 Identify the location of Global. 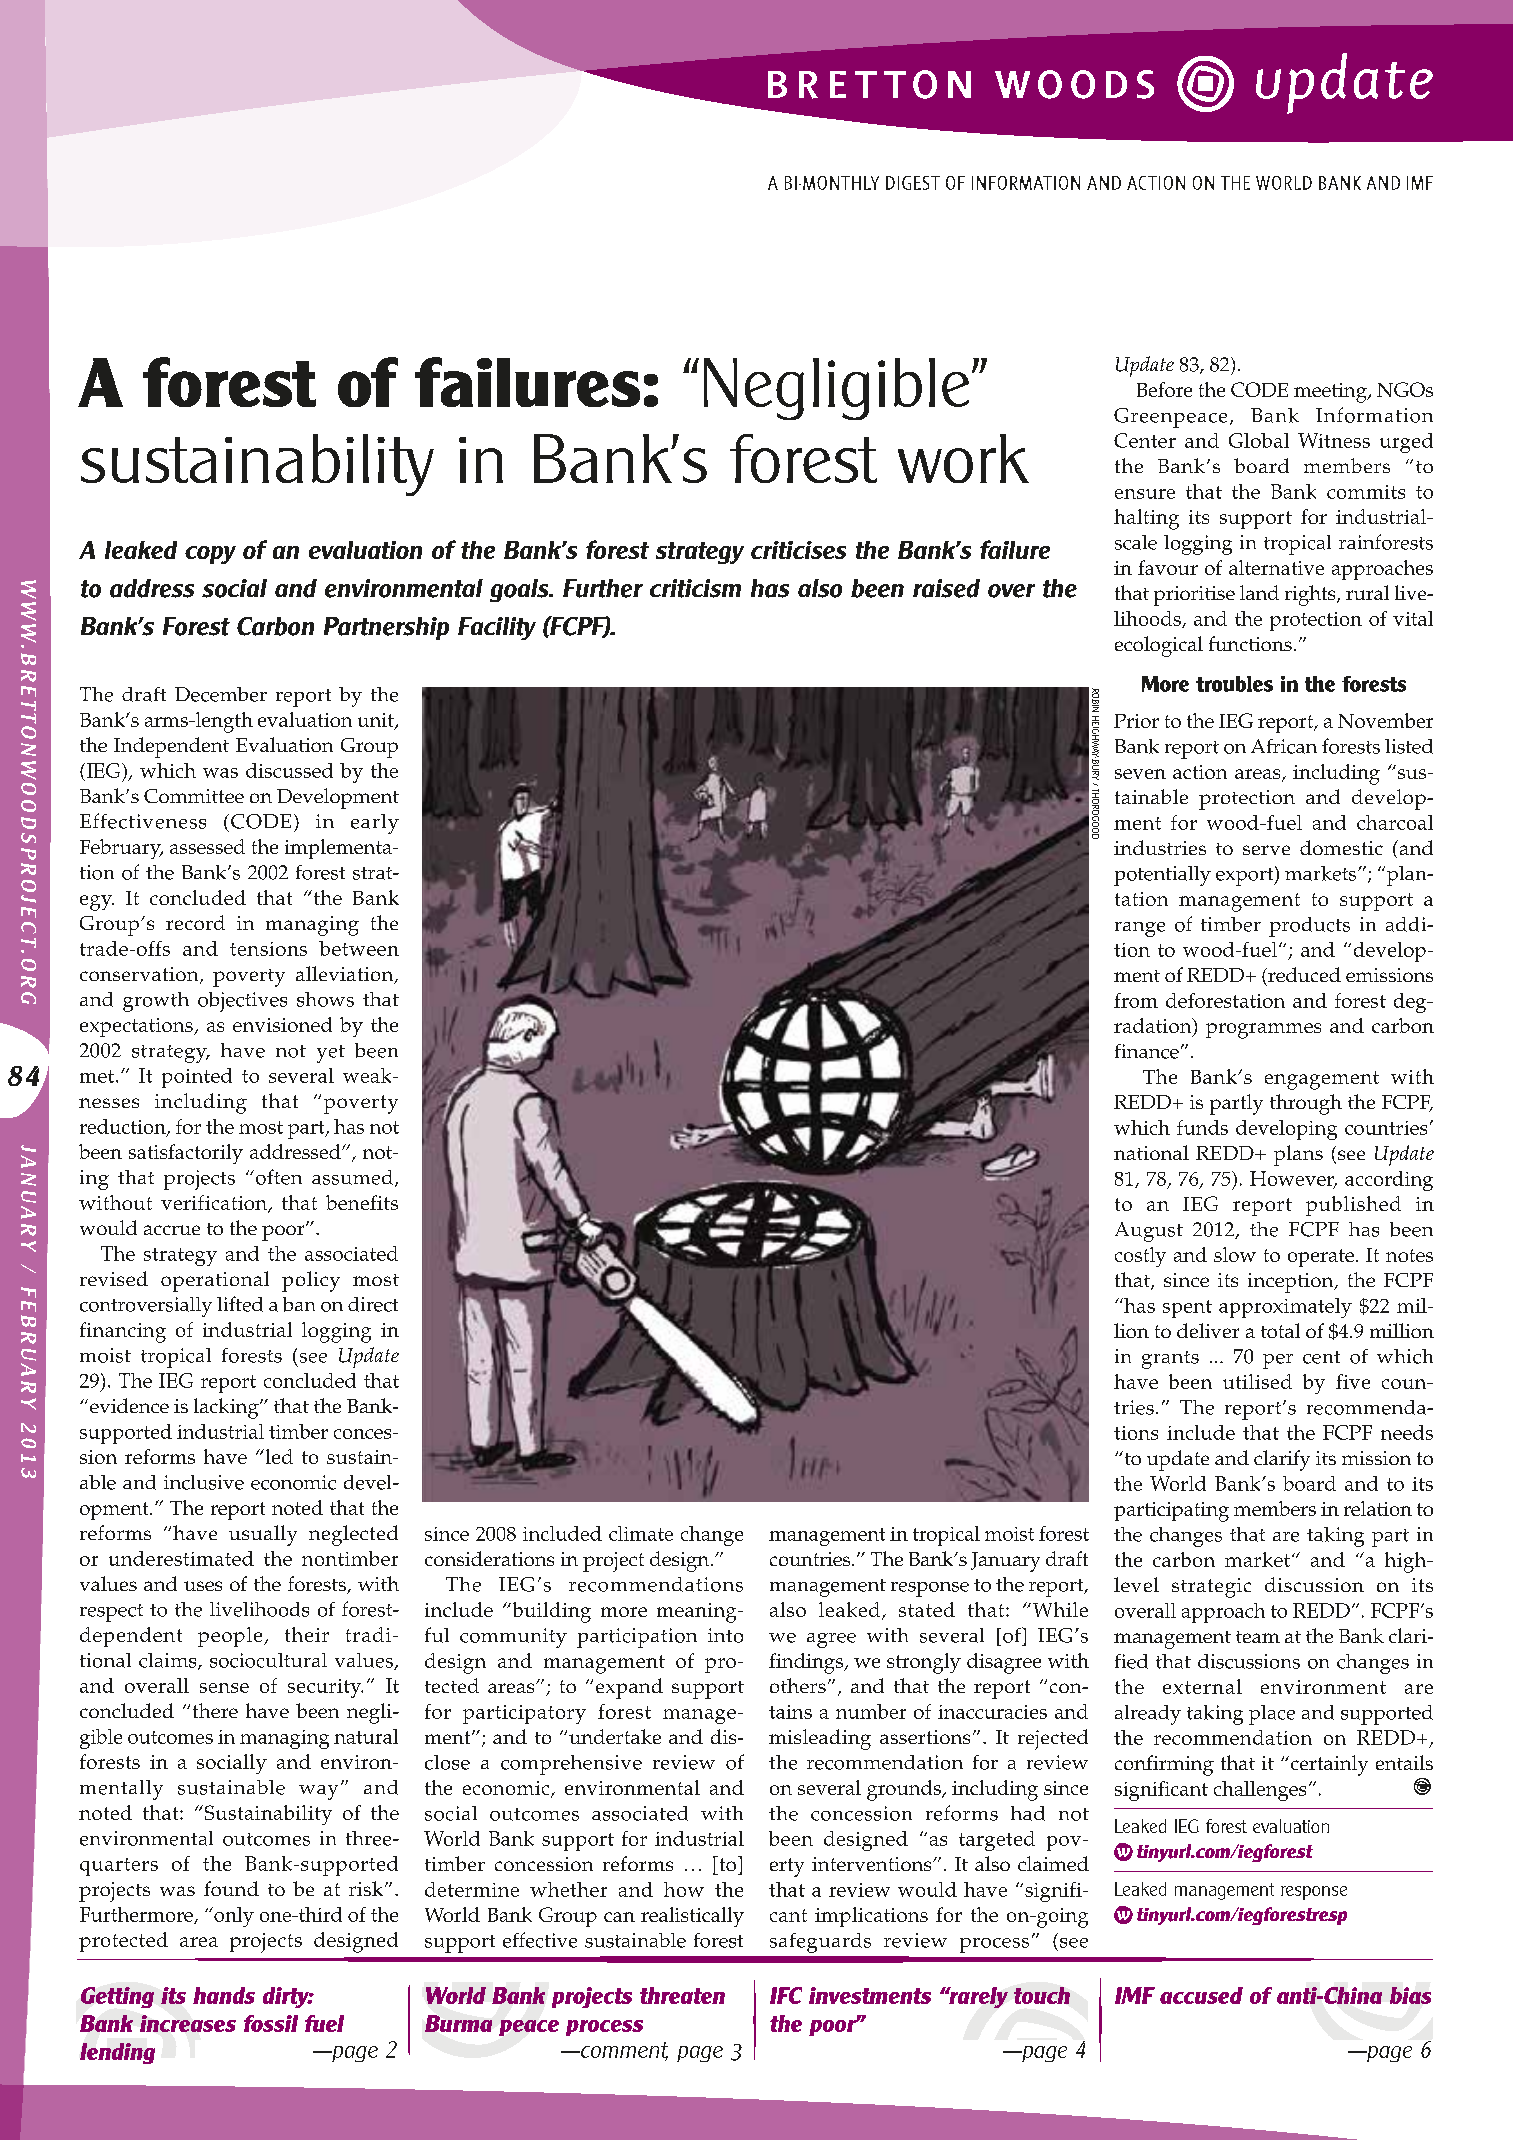
(1259, 440).
